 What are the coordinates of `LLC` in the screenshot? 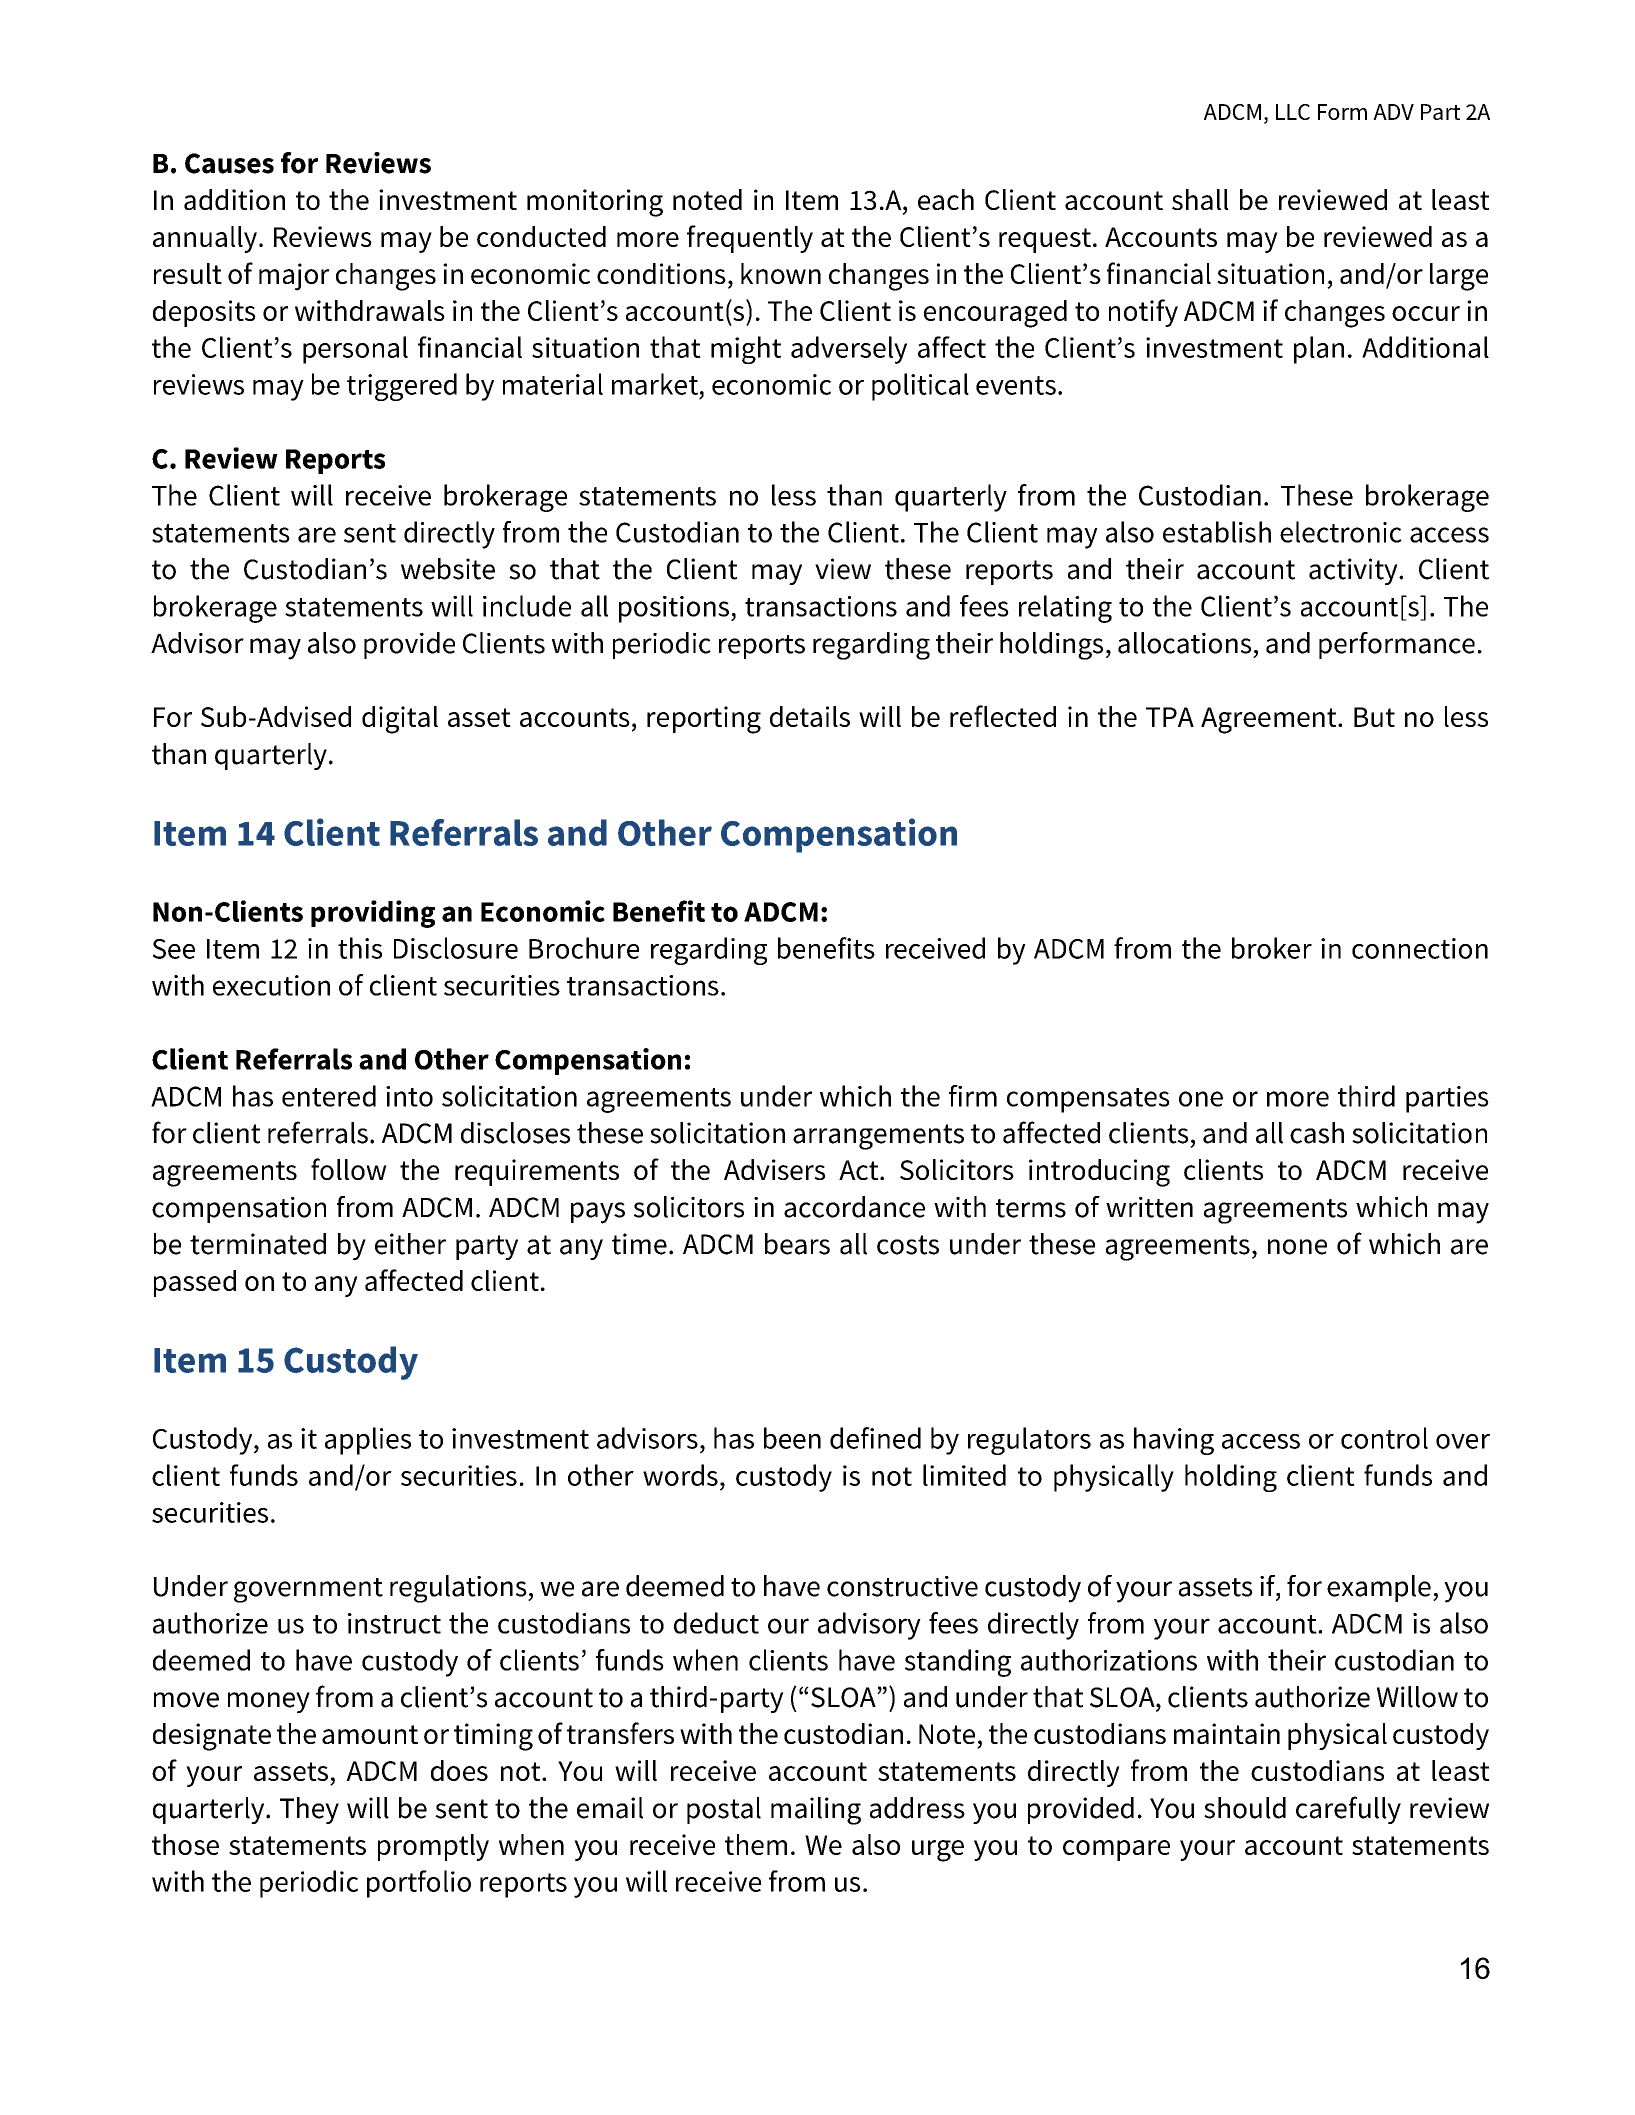 It's located at (1293, 112).
